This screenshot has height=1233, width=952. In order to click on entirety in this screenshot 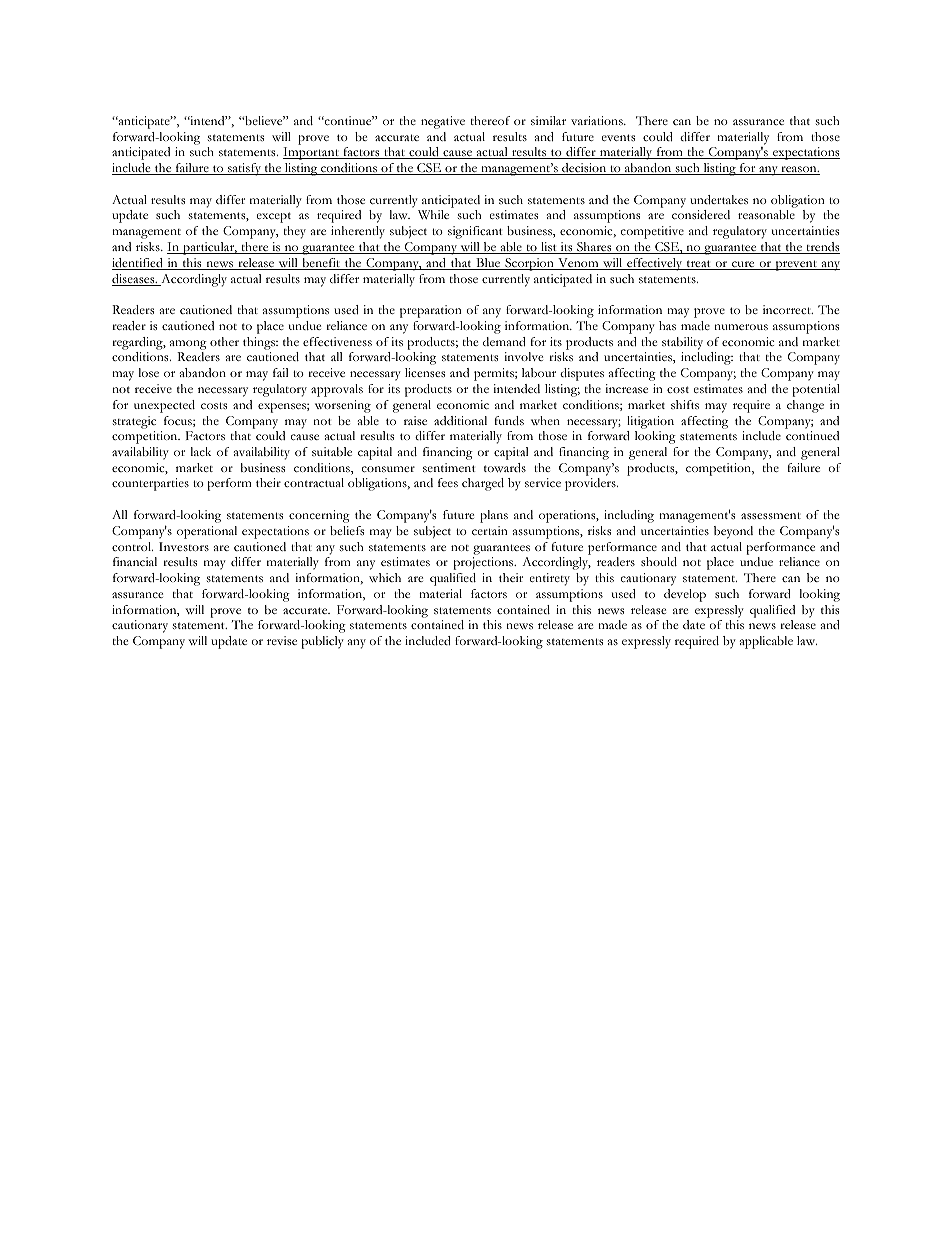, I will do `click(550, 579)`.
